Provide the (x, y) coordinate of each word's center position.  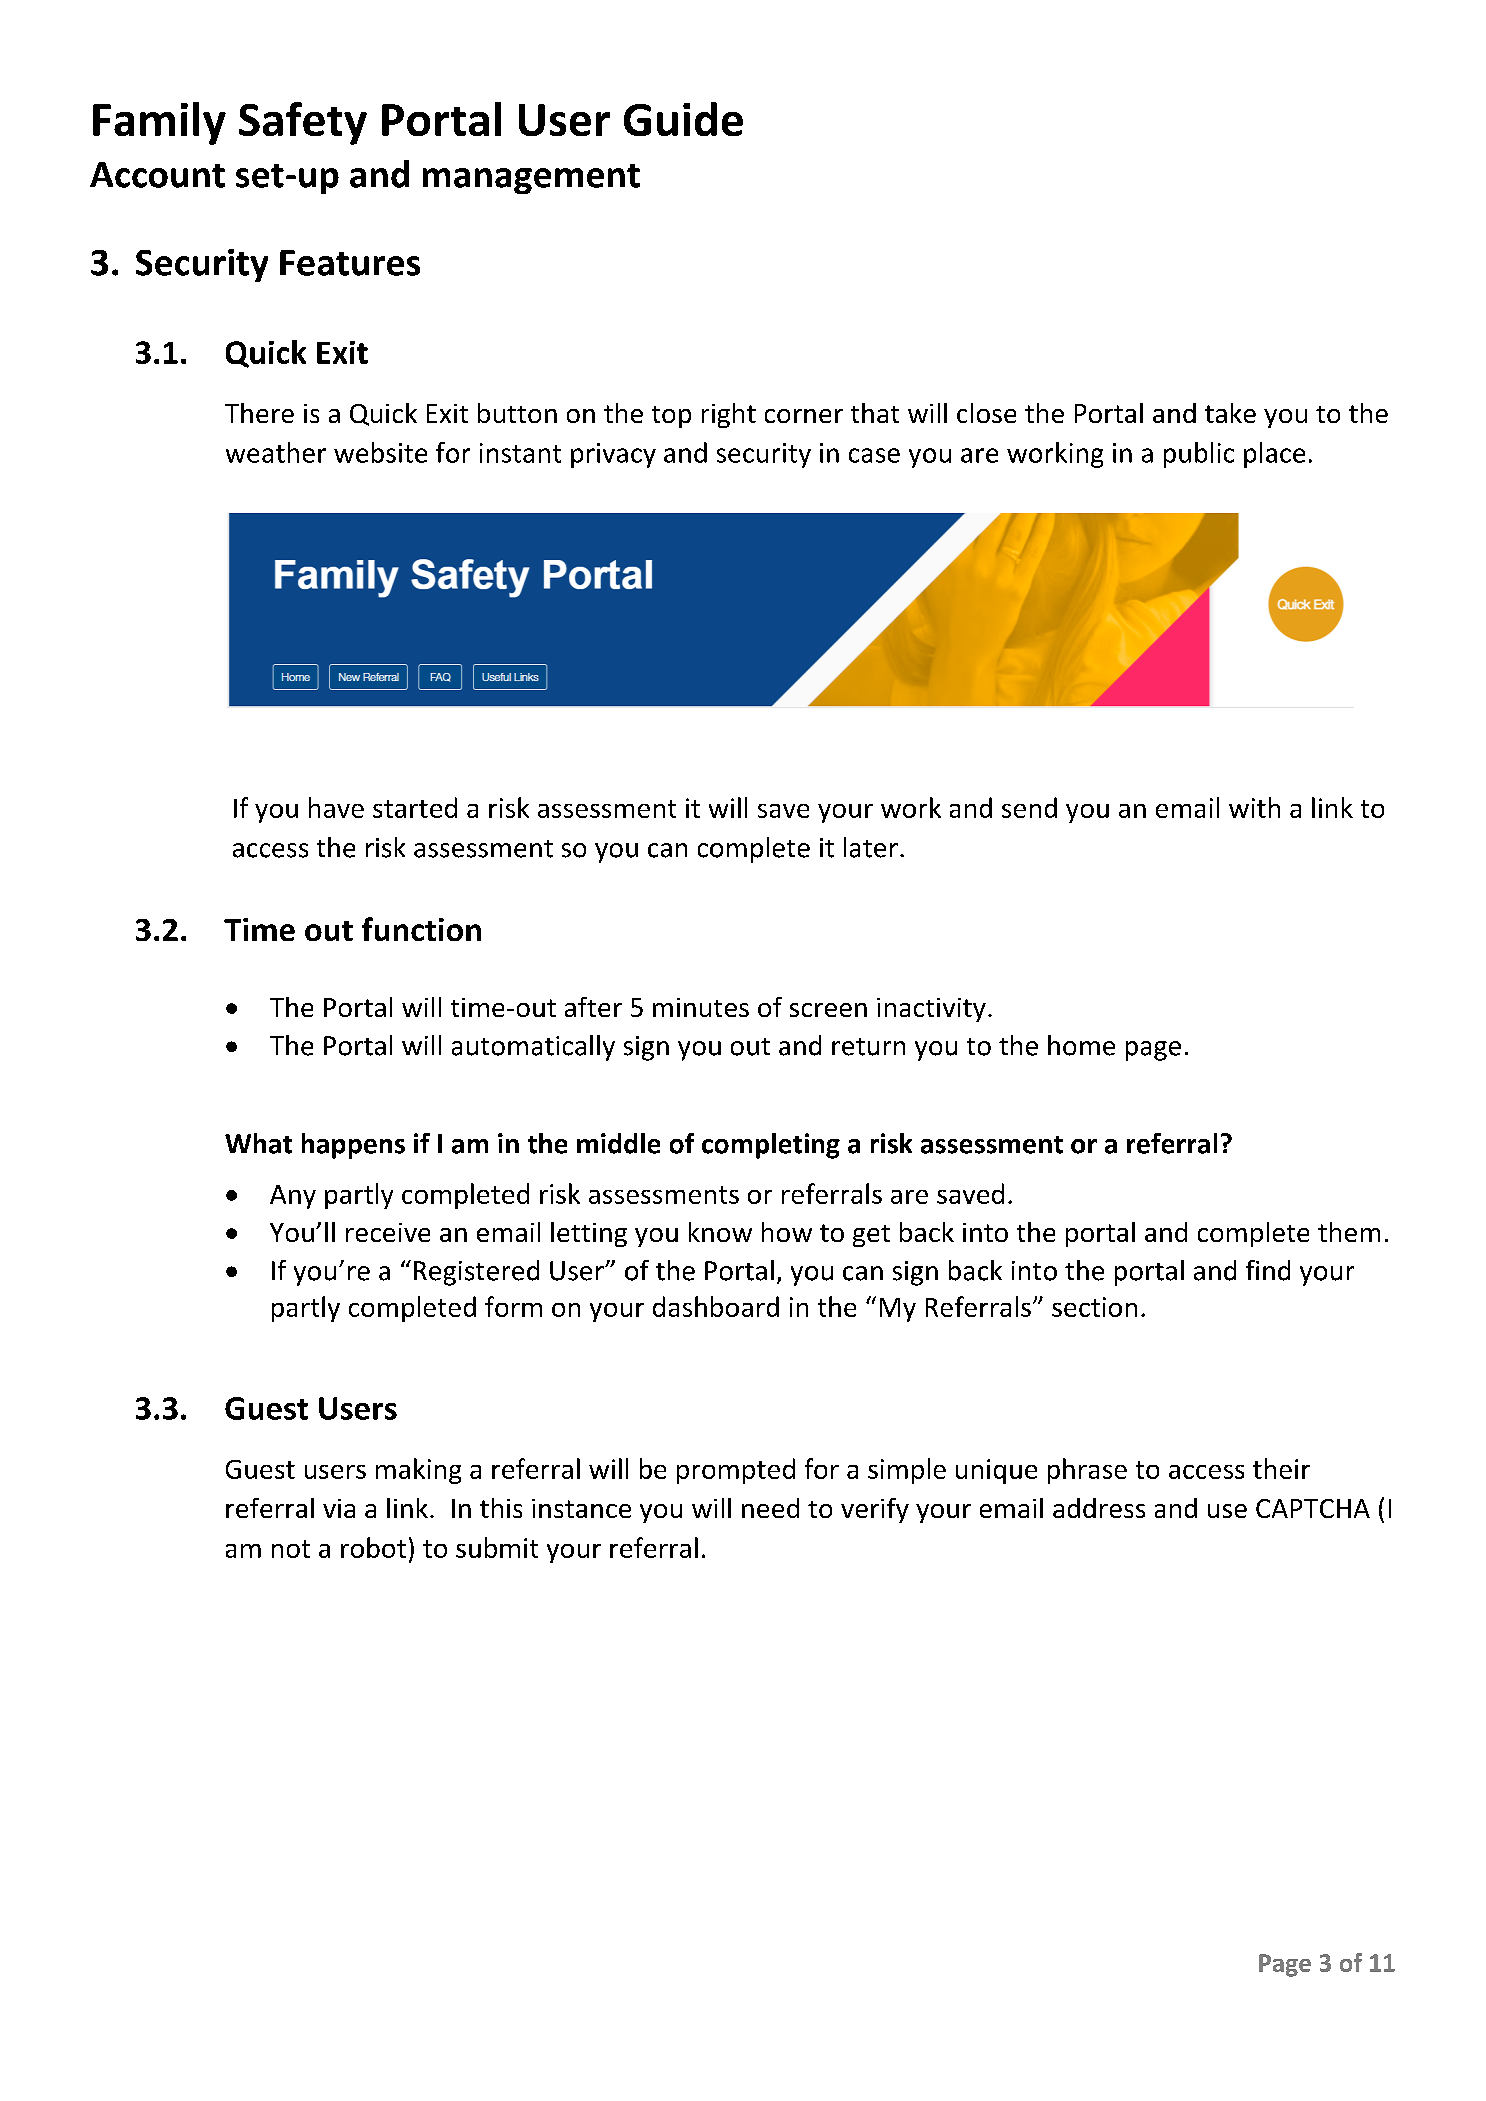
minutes (701, 1007)
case (874, 455)
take (1230, 413)
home (1081, 1045)
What (258, 1143)
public (1199, 455)
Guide (683, 119)
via (339, 1508)
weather (276, 452)
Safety (303, 123)
